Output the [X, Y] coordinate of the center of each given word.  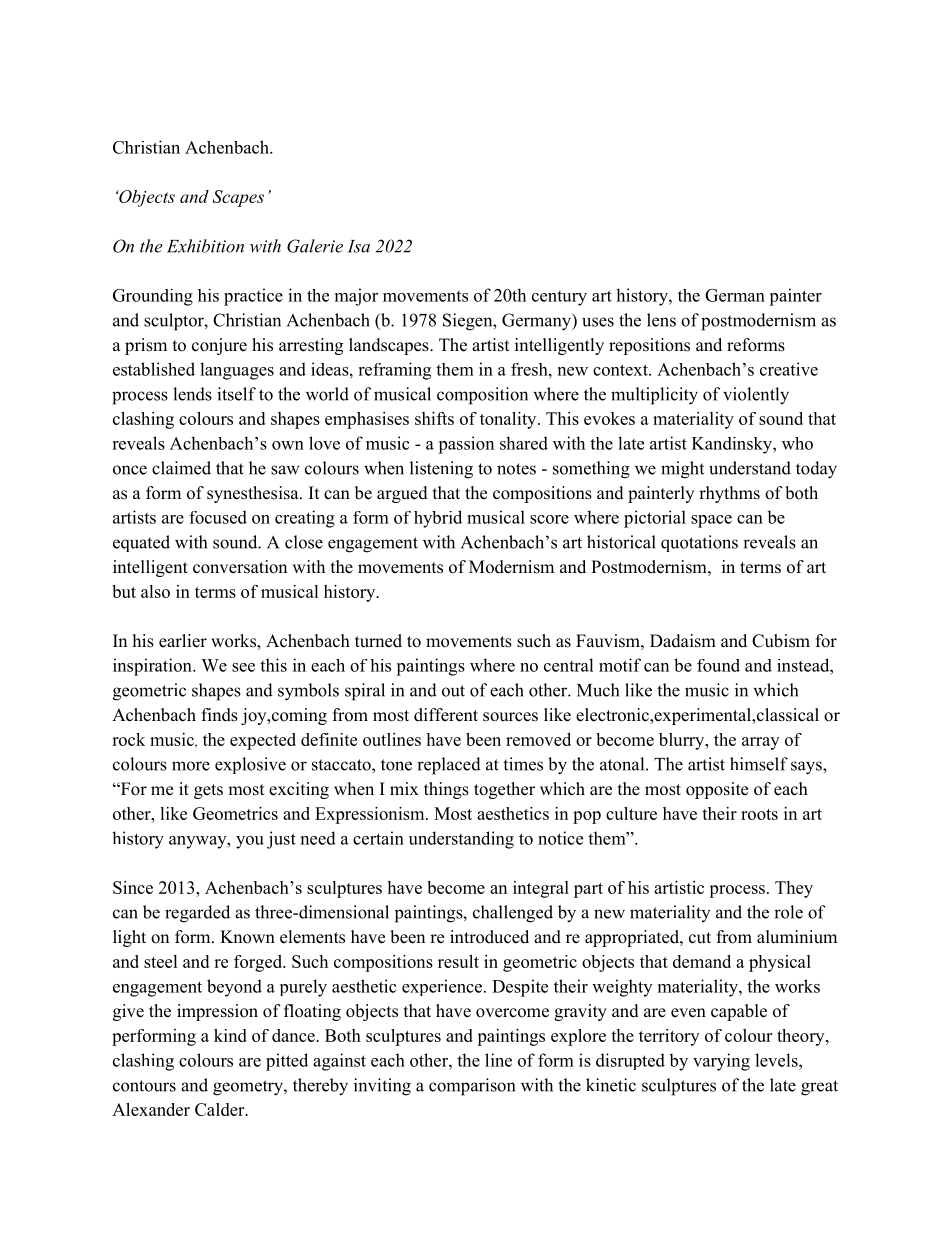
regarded [197, 914]
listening [441, 470]
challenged [513, 914]
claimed [181, 468]
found [718, 665]
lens [661, 320]
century [559, 298]
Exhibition [205, 246]
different [446, 715]
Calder [221, 1109]
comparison [472, 1087]
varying [721, 1062]
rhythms [729, 494]
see [243, 667]
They [794, 889]
